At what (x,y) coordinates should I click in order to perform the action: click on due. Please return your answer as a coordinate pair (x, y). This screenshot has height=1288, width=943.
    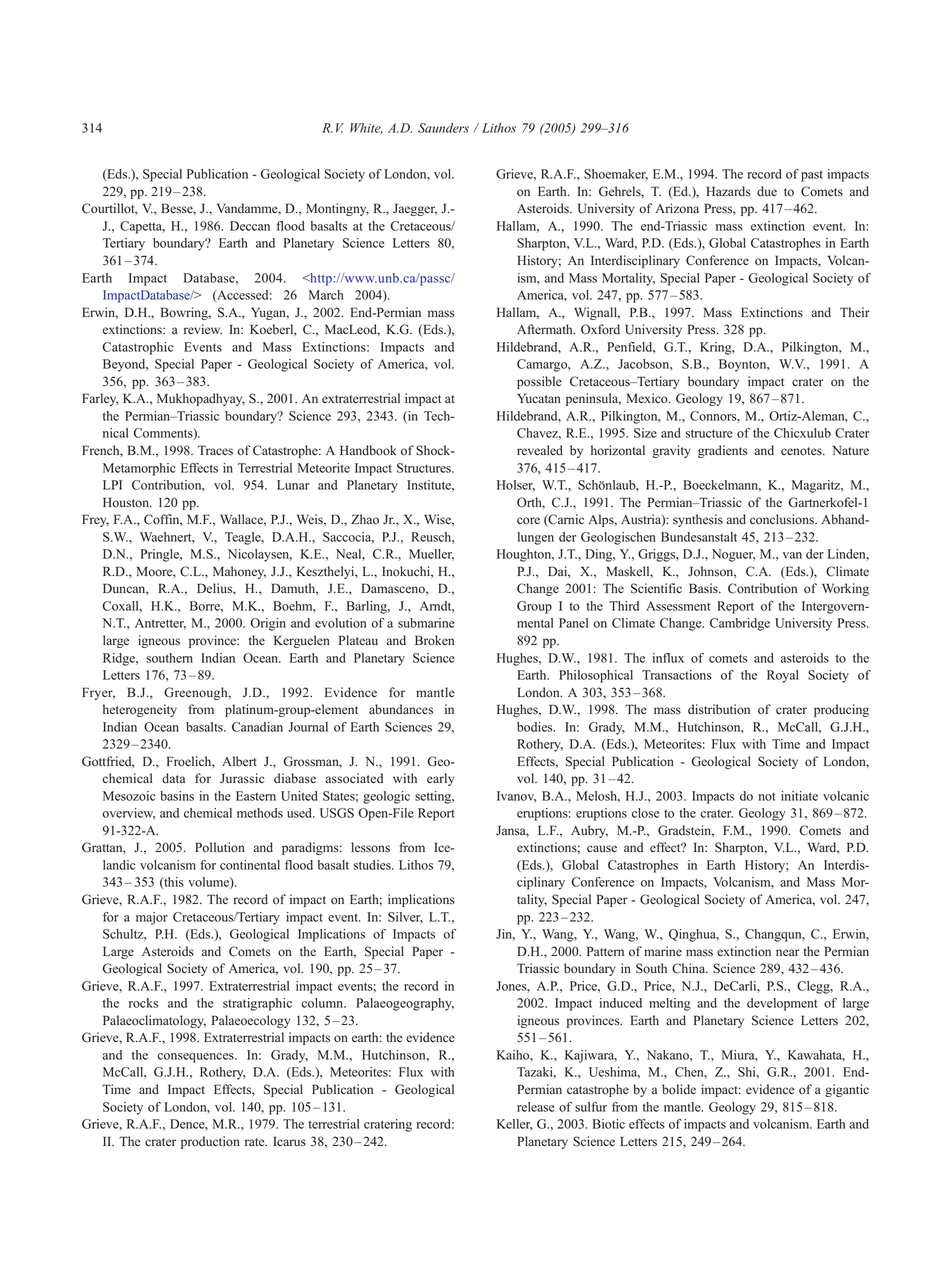
    Looking at the image, I should click on (767, 191).
